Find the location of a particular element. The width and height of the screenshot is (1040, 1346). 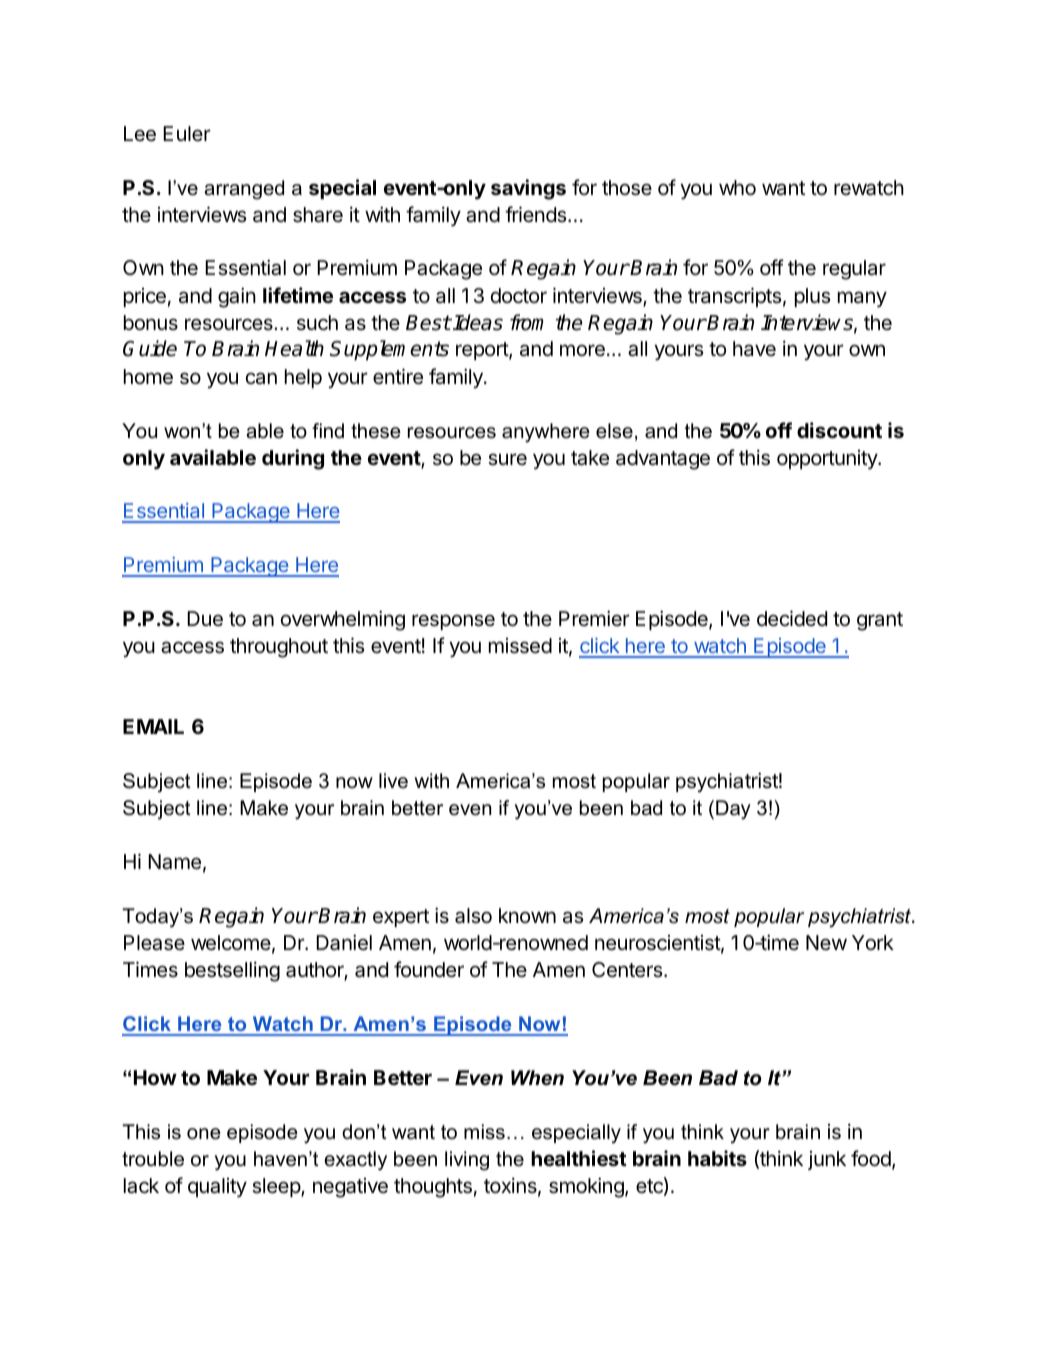

opportunity is located at coordinates (828, 460).
